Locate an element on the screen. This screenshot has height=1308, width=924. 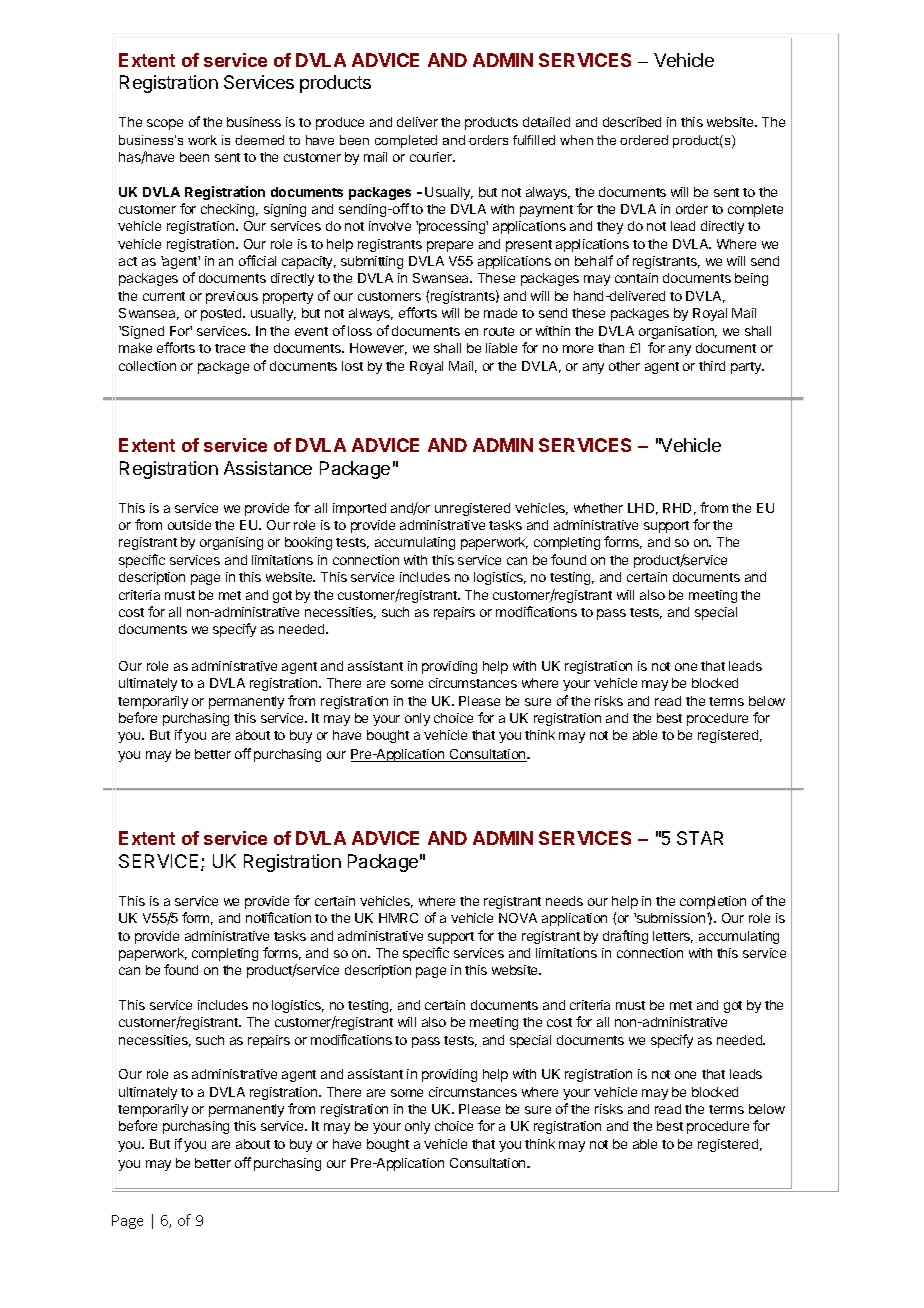
submission is located at coordinates (671, 918).
